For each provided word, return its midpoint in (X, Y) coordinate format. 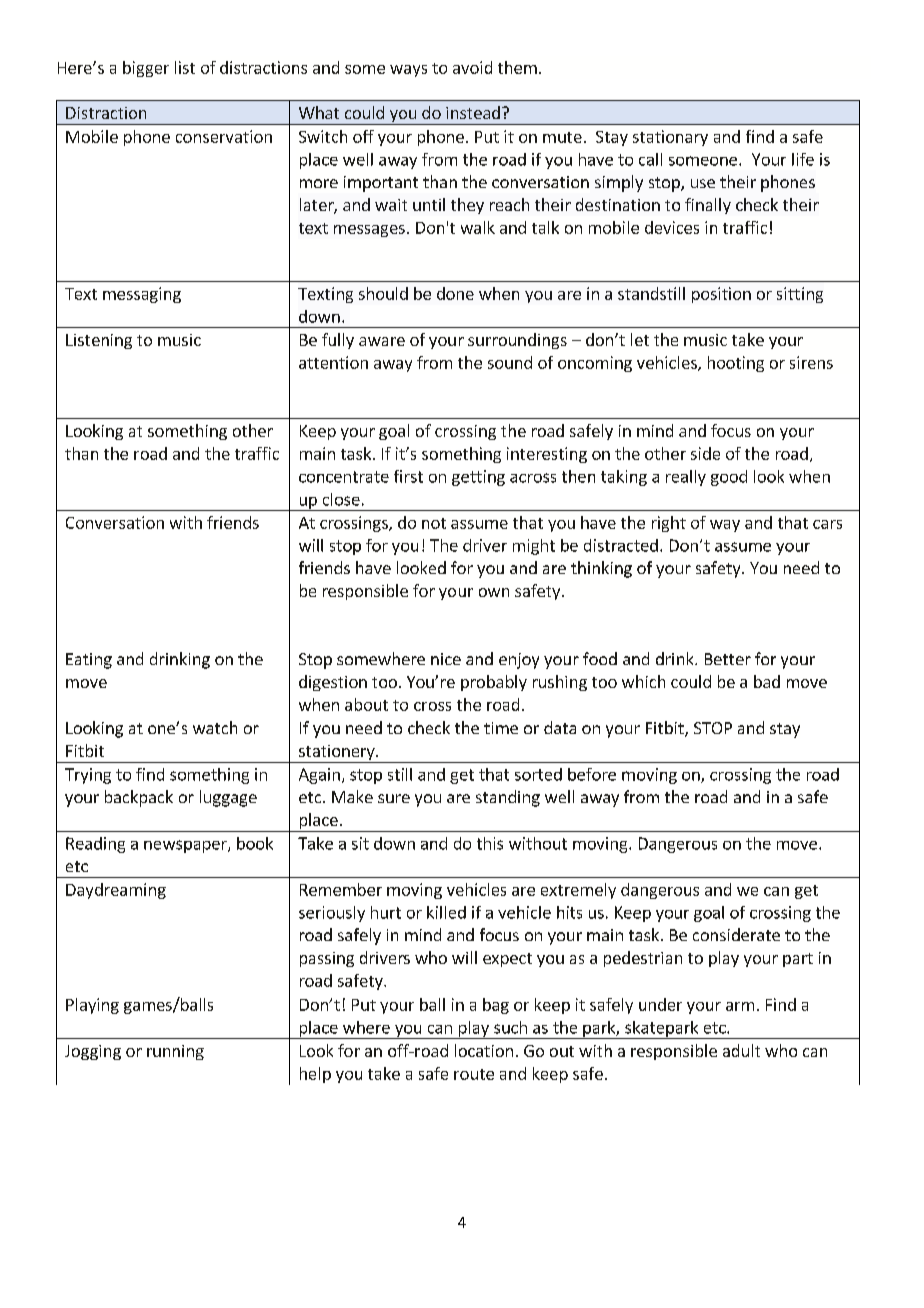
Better (728, 659)
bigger (146, 69)
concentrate (344, 477)
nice (446, 659)
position (721, 295)
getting (478, 478)
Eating (89, 661)
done (455, 293)
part (798, 960)
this (490, 843)
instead (473, 112)
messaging (142, 295)
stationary (670, 138)
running (175, 1052)
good (729, 478)
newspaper (186, 846)
